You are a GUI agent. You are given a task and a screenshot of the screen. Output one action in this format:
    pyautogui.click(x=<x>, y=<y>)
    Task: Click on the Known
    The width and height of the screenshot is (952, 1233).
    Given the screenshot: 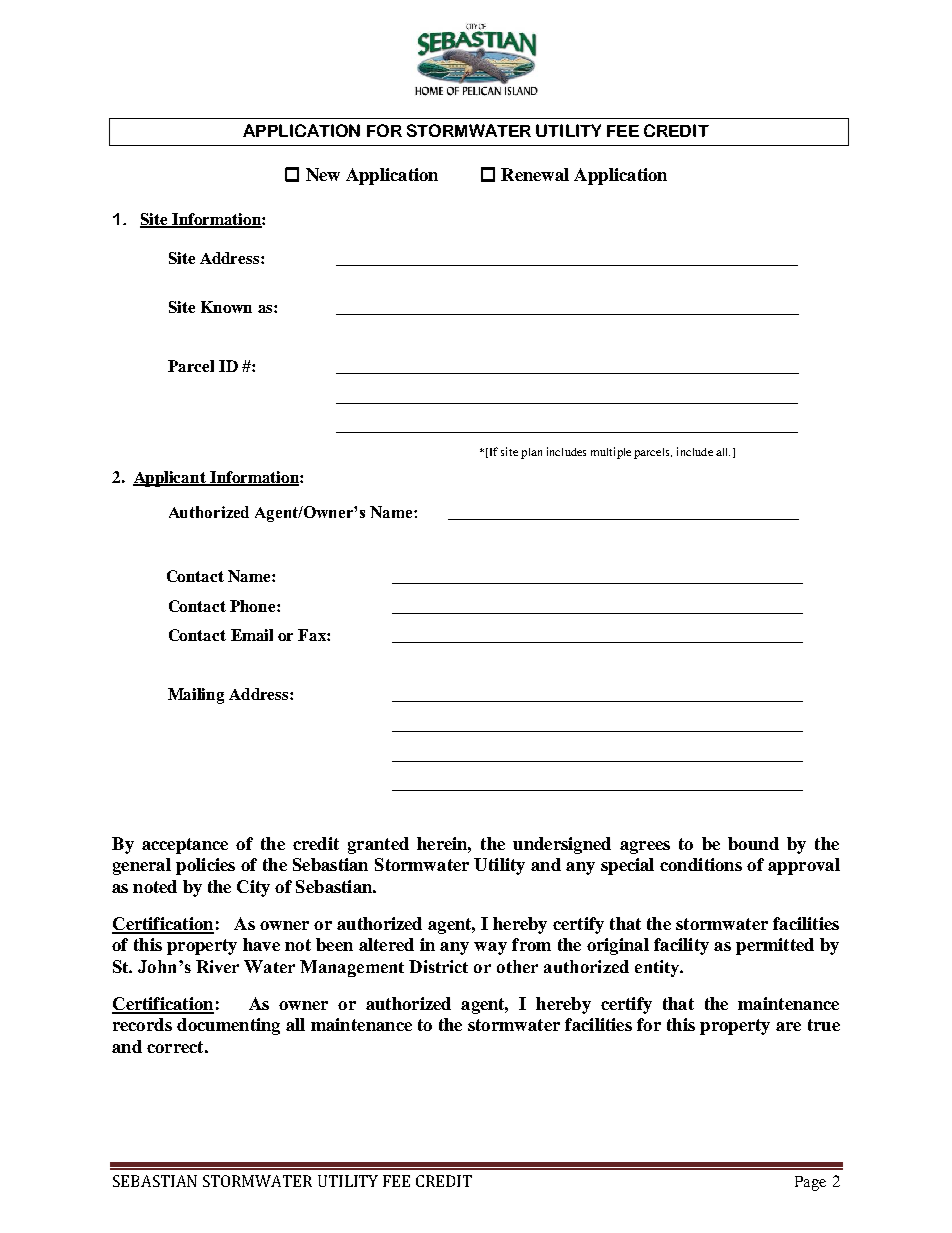 What is the action you would take?
    pyautogui.click(x=226, y=307)
